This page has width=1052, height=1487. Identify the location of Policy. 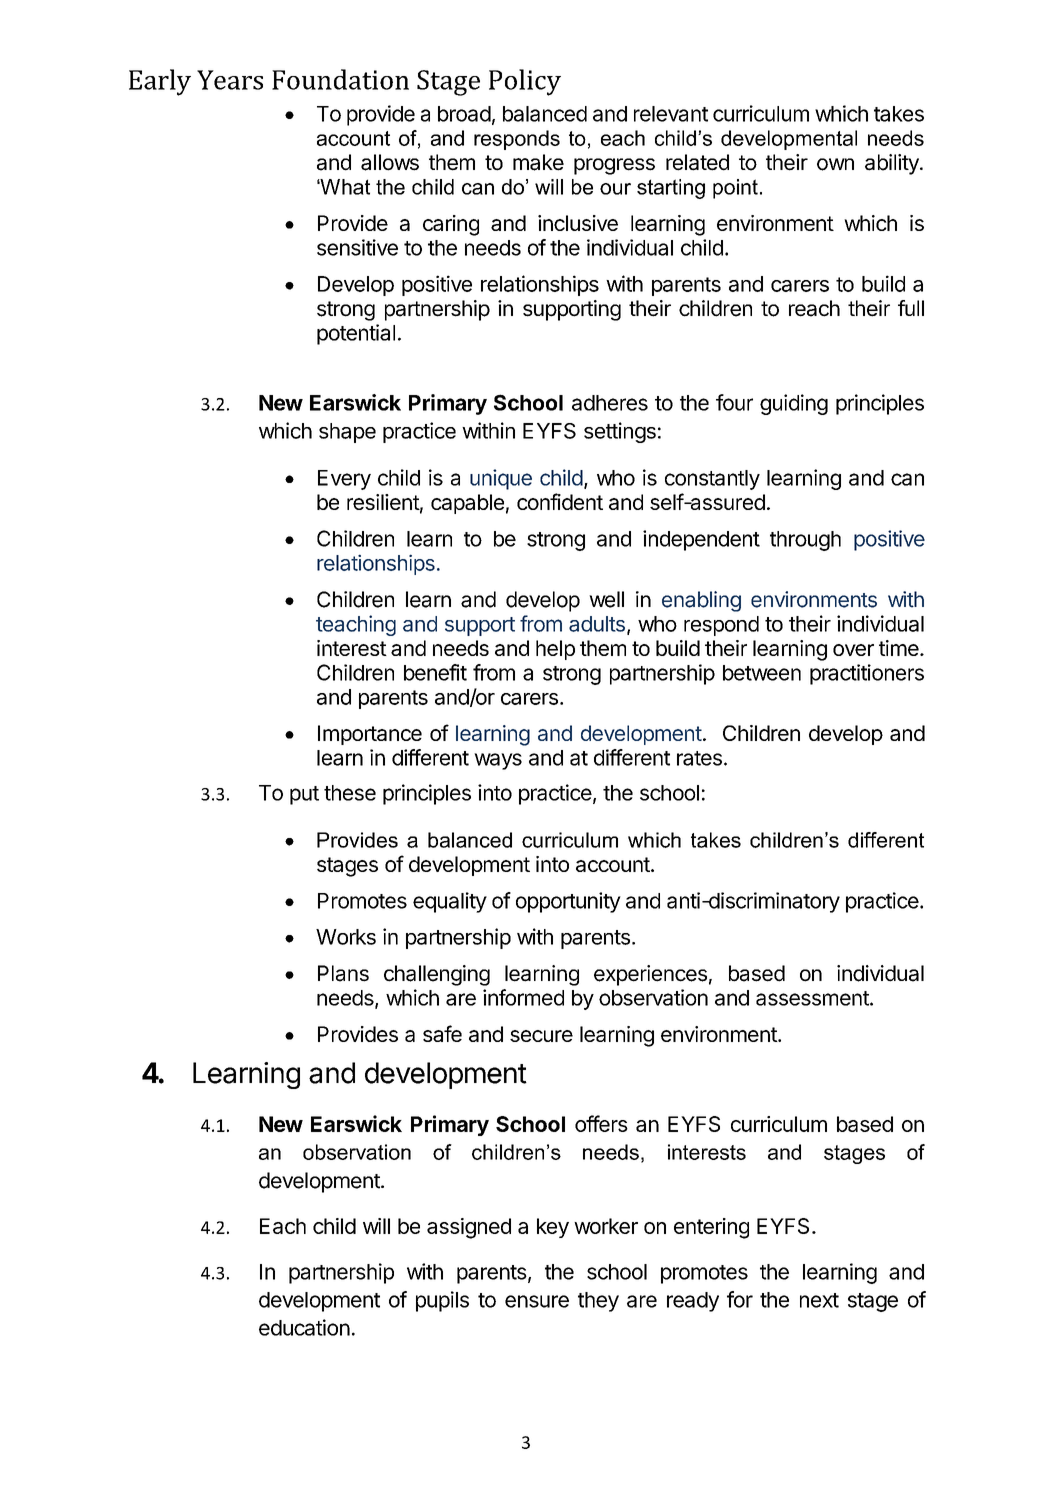
(525, 82).
